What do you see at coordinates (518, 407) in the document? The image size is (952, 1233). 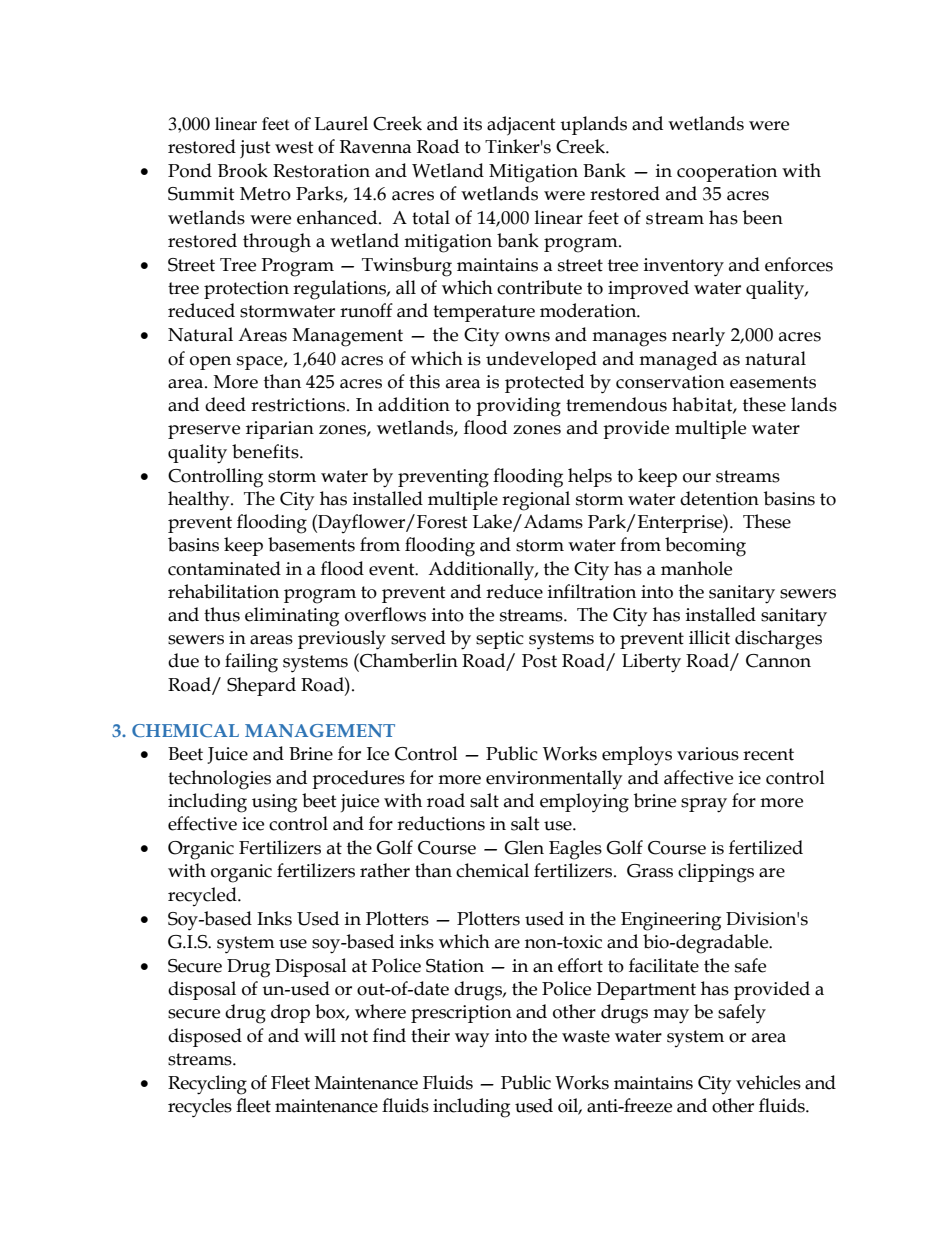 I see `providing` at bounding box center [518, 407].
